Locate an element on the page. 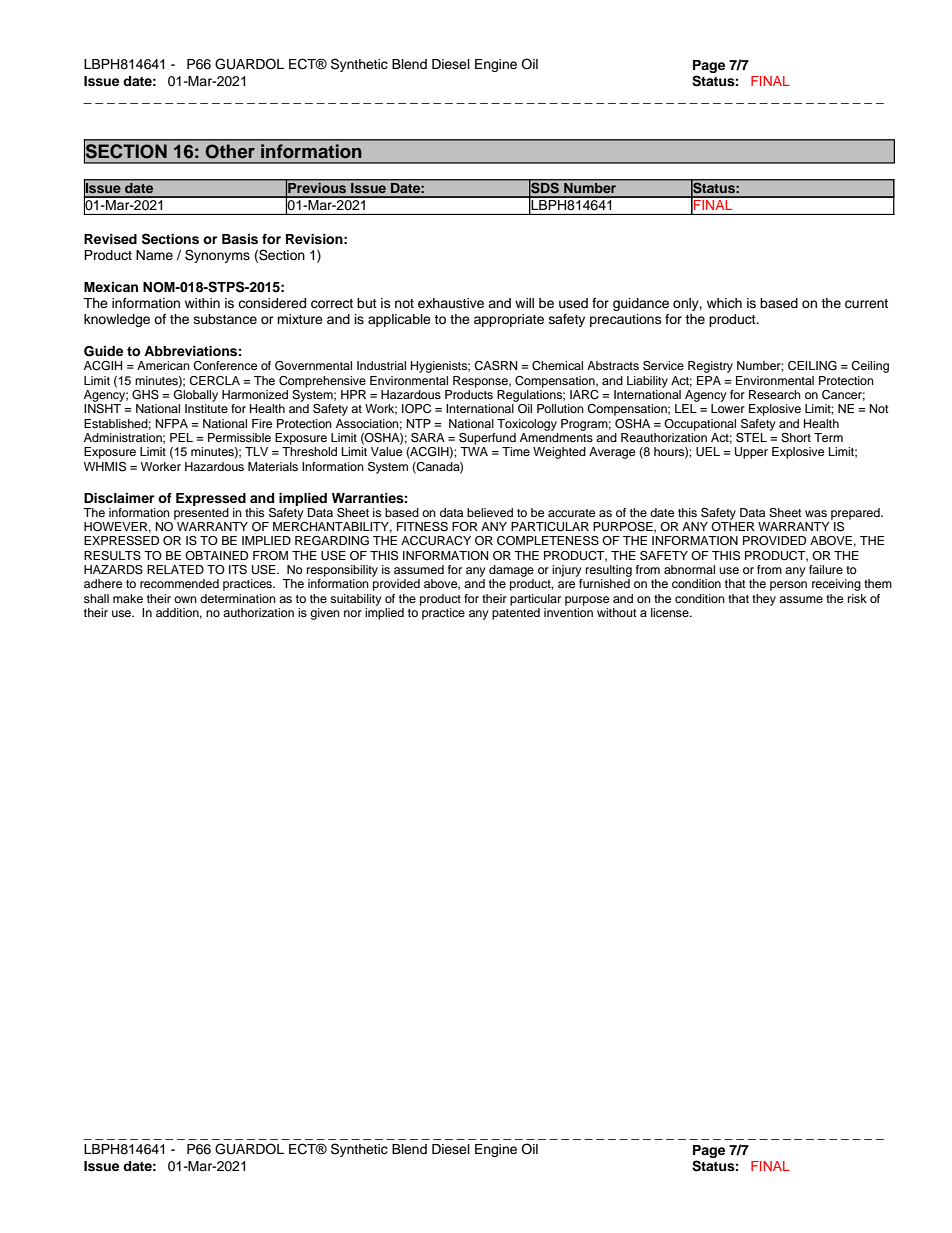  appropriate is located at coordinates (509, 320).
